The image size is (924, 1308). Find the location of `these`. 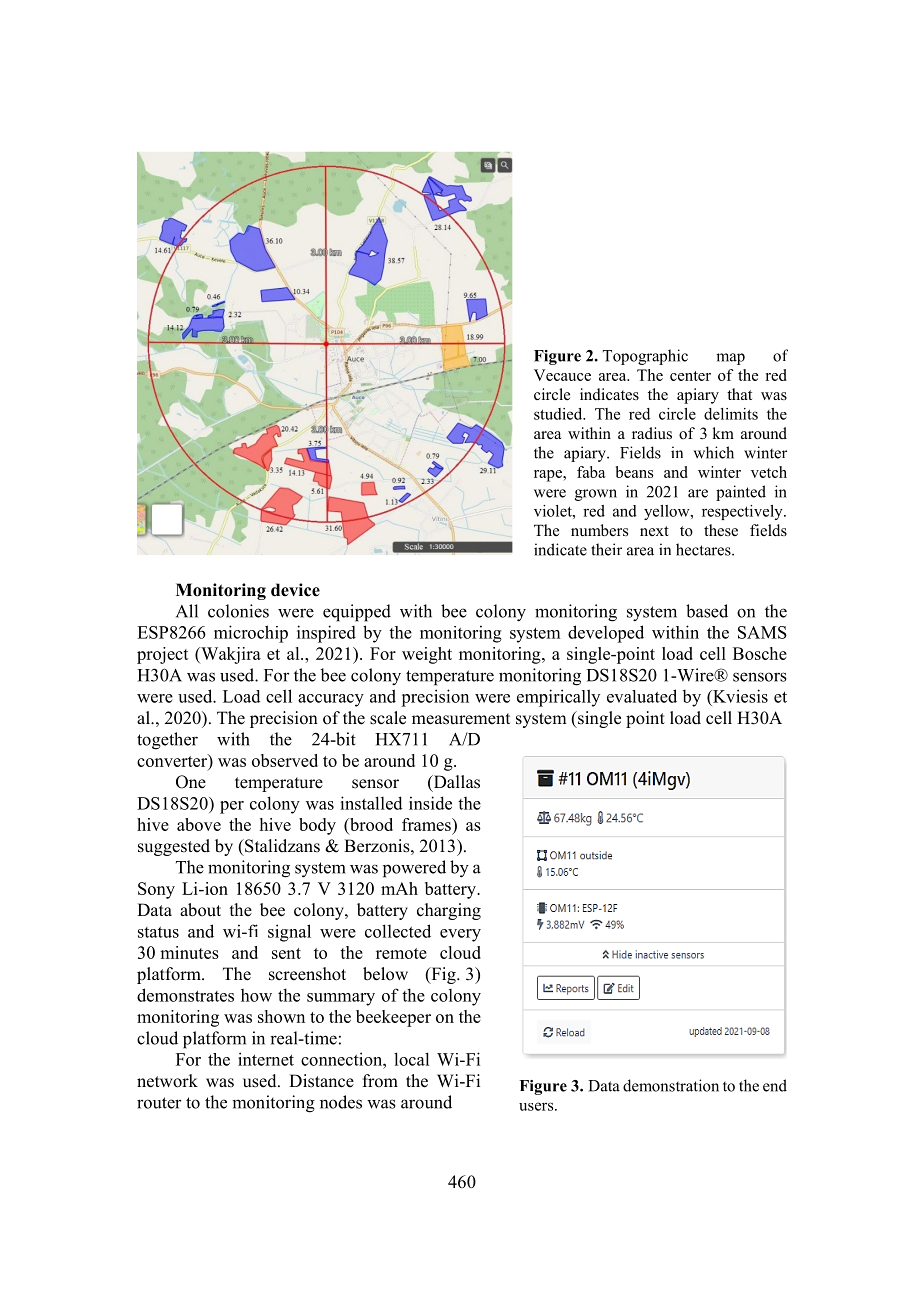

these is located at coordinates (721, 530).
